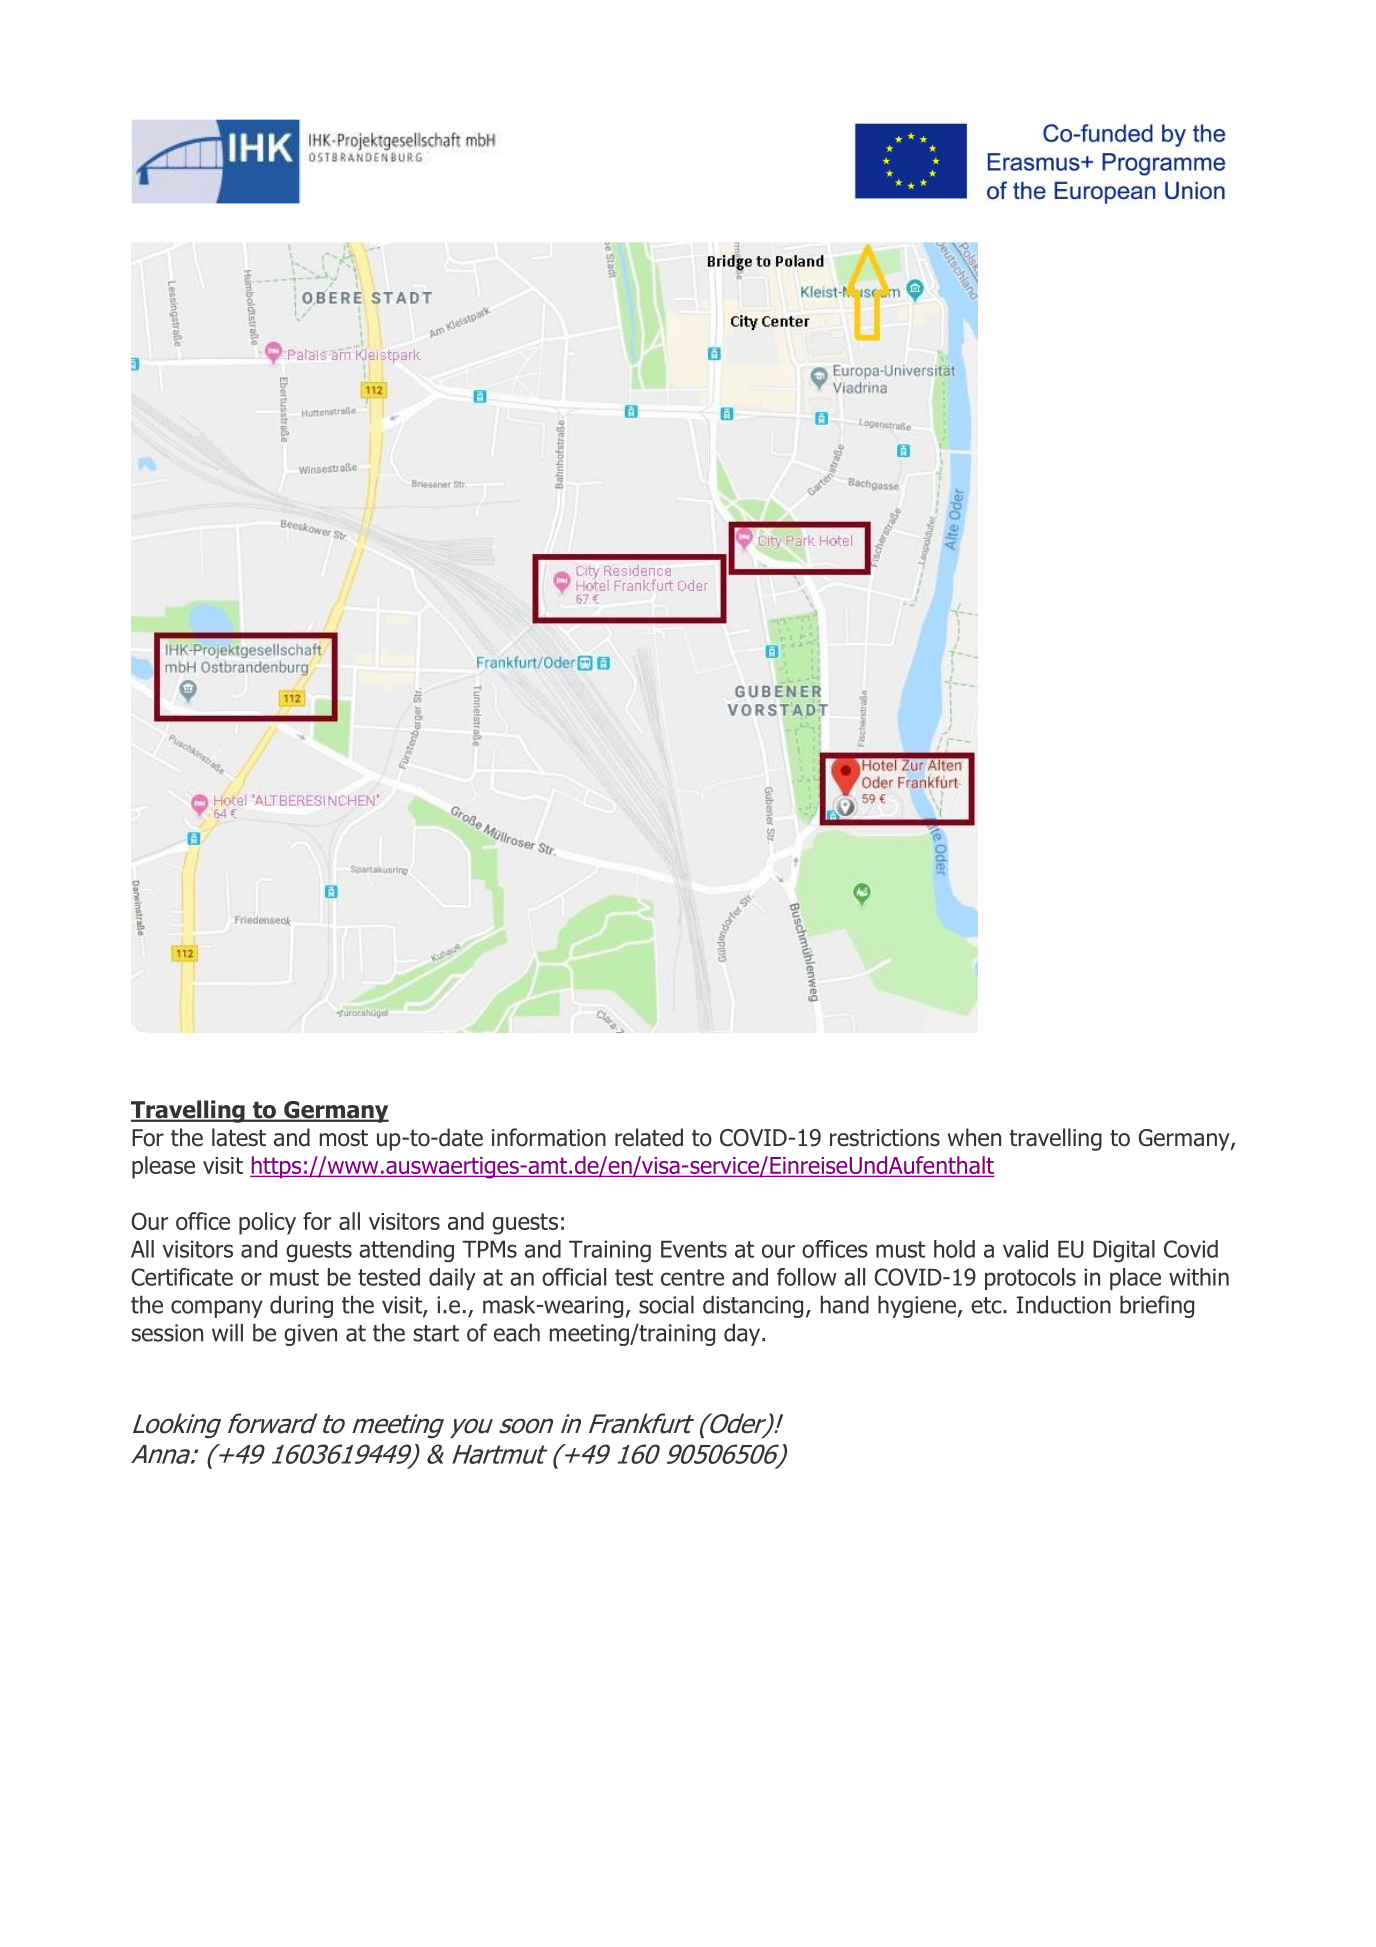 The width and height of the screenshot is (1376, 1947). Describe the element at coordinates (743, 1334) in the screenshot. I see `day` at that location.
